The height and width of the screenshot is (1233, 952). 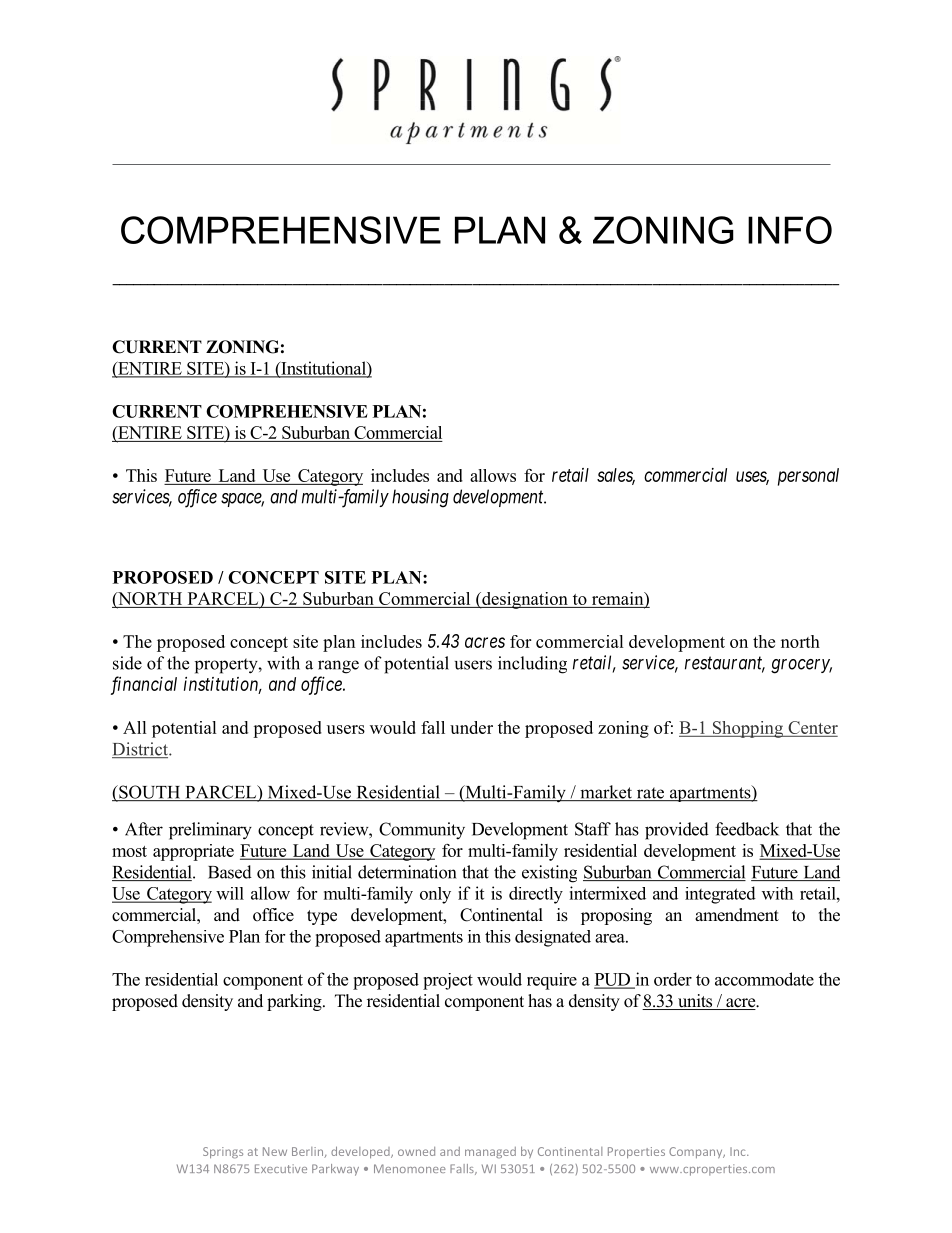 I want to click on personal, so click(x=808, y=477).
